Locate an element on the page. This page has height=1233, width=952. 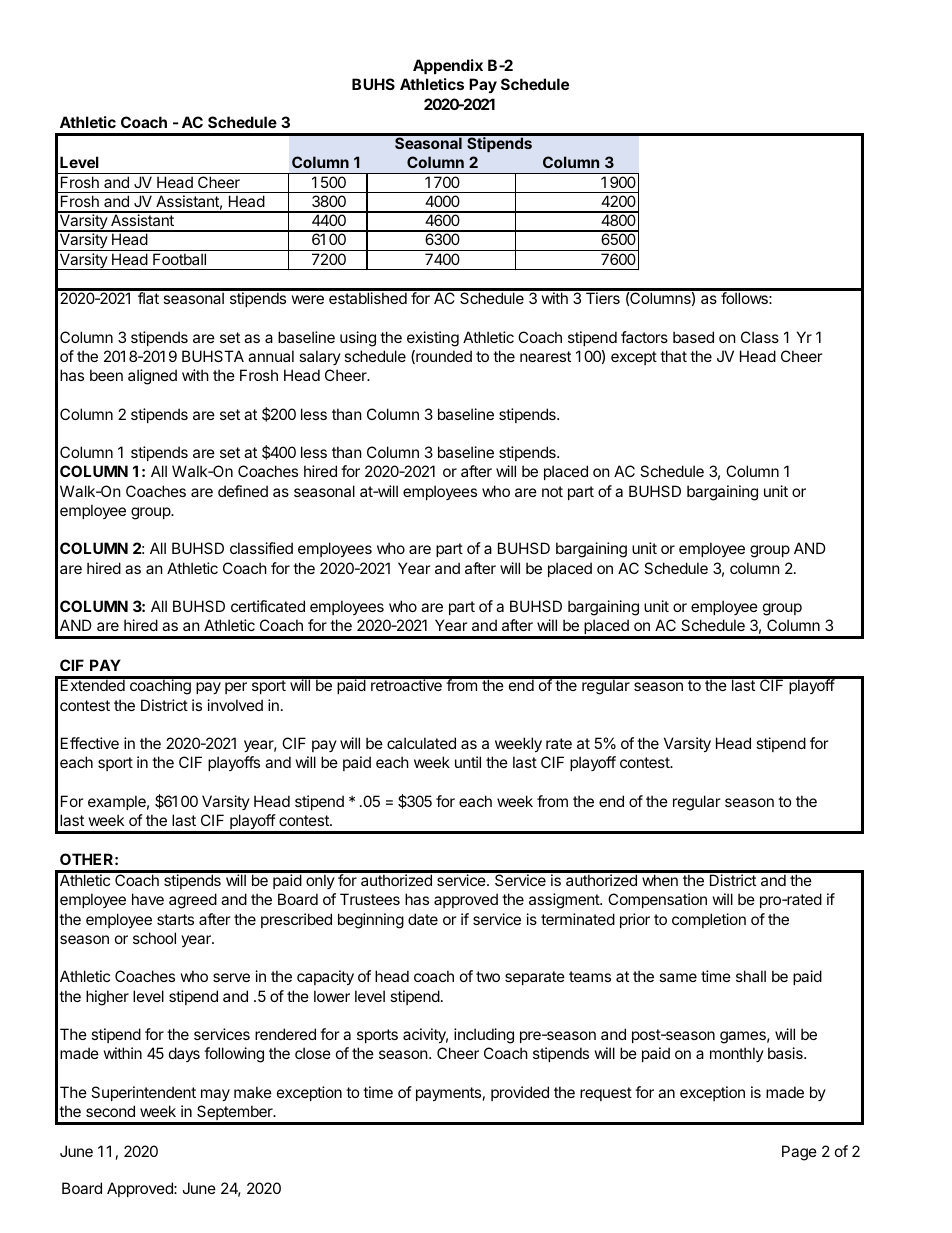
calculated is located at coordinates (421, 743).
